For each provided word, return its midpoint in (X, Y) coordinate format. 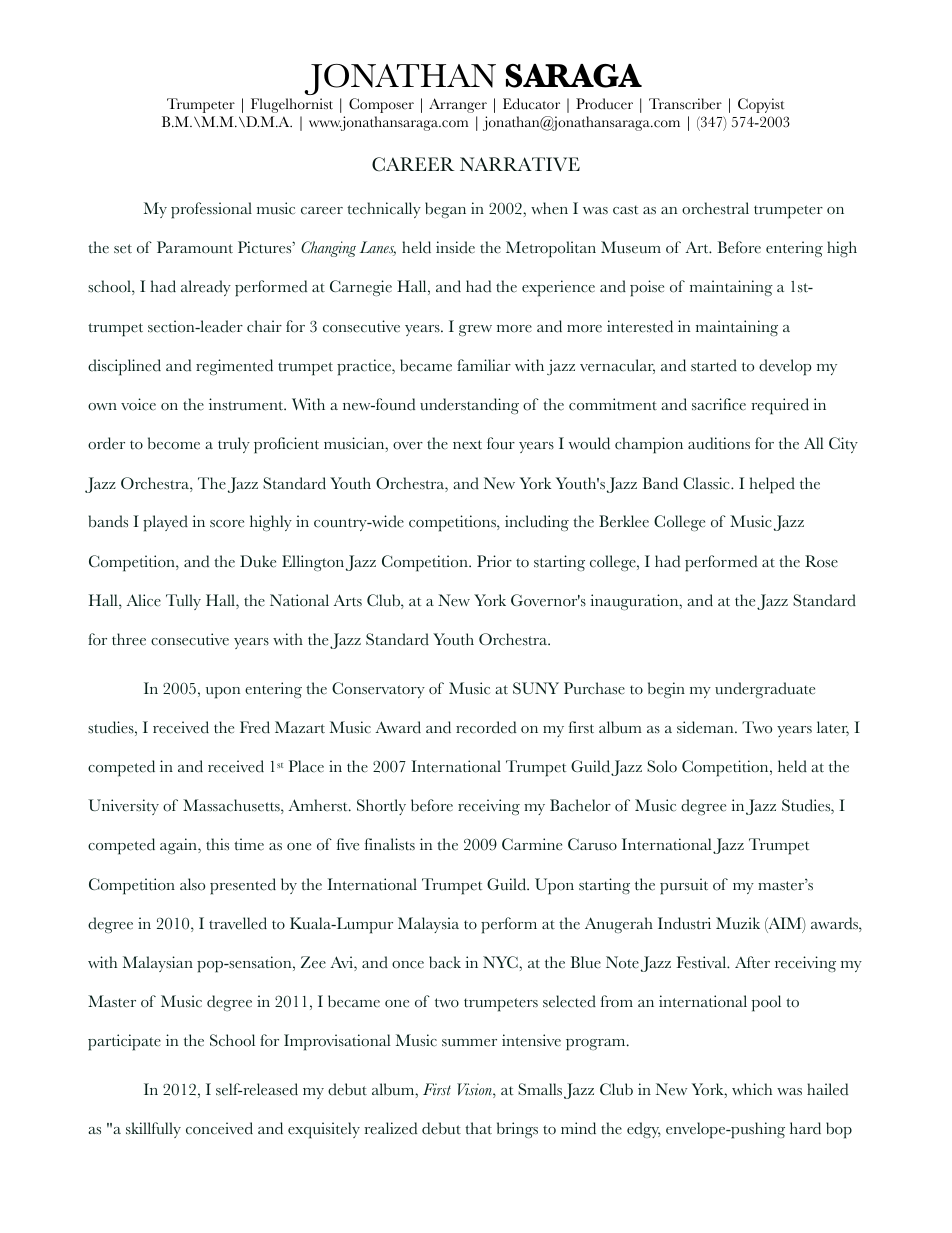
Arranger (458, 105)
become (174, 443)
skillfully (153, 1130)
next (467, 445)
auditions (719, 443)
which (752, 1089)
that (478, 1128)
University (123, 807)
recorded (486, 727)
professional (211, 210)
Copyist (761, 105)
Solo (662, 766)
